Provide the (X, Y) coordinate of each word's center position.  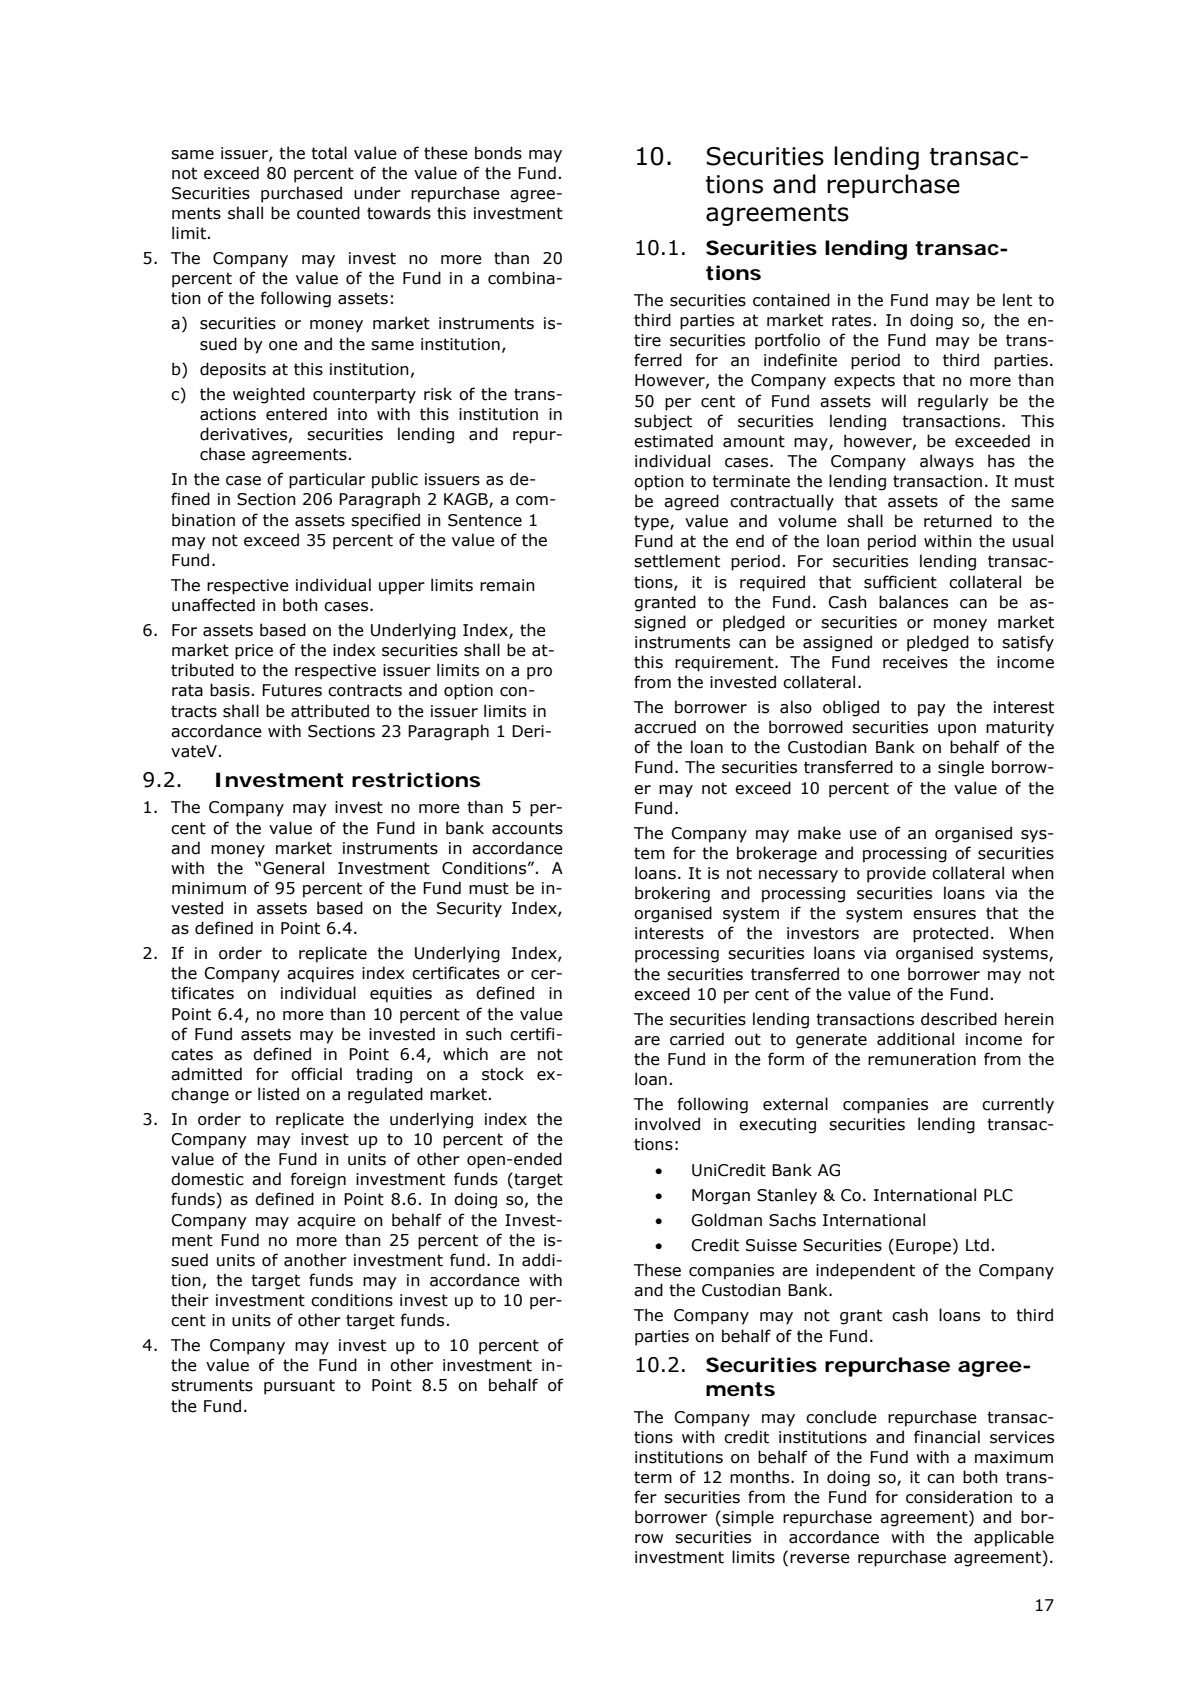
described (959, 1019)
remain (507, 585)
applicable (1014, 1538)
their (190, 1300)
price (254, 652)
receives (915, 662)
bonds (498, 153)
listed (278, 1094)
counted (328, 213)
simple (748, 1518)
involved (667, 1124)
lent (1017, 300)
